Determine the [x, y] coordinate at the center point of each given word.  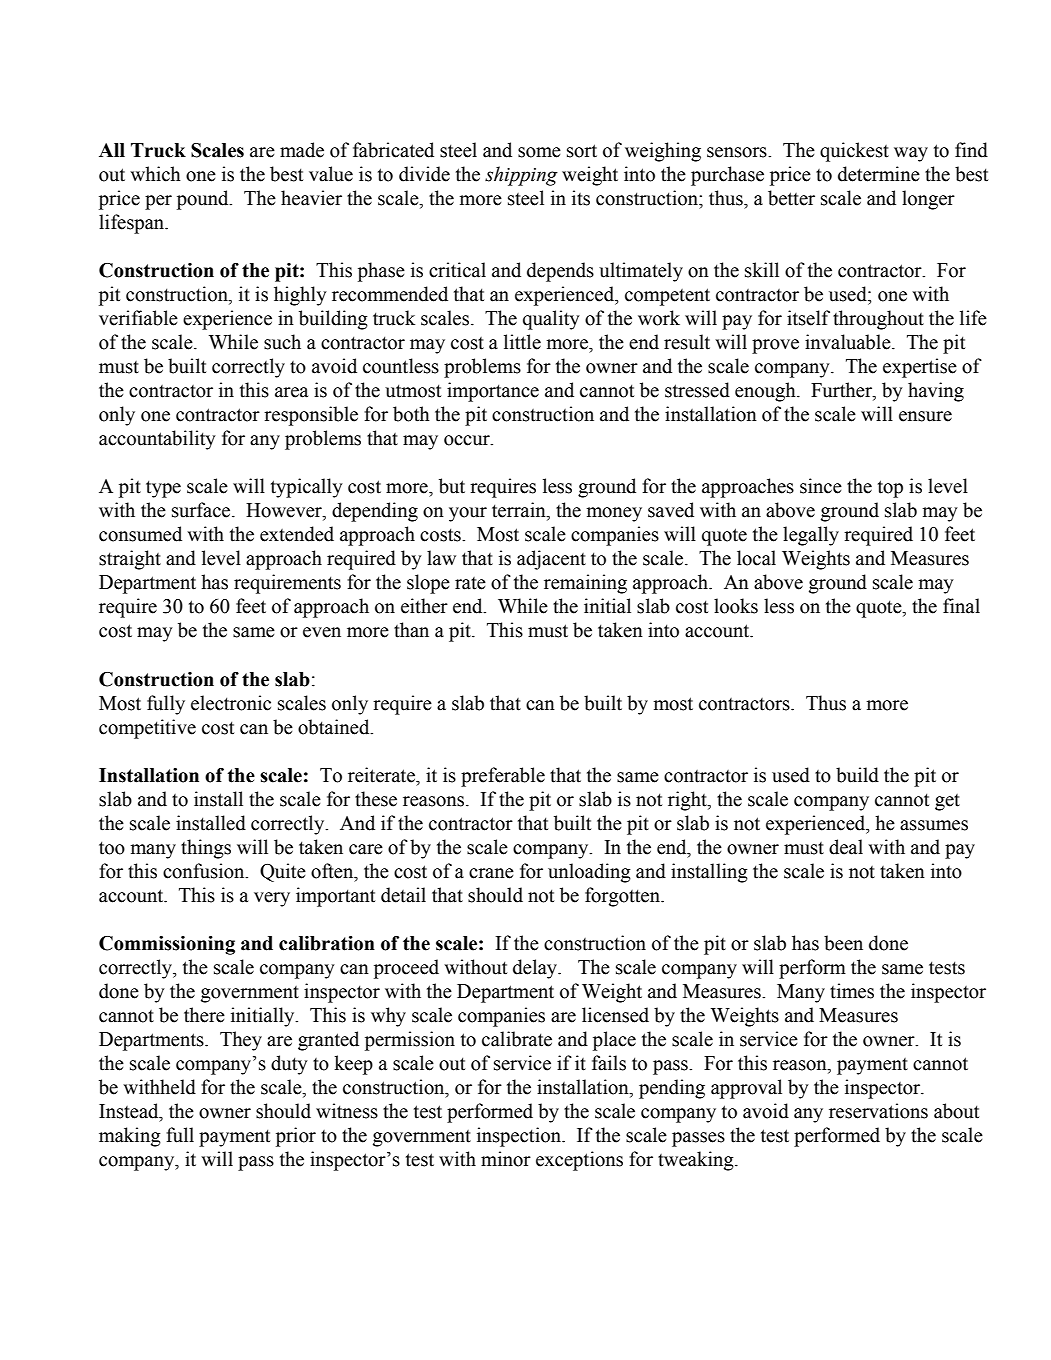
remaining [585, 584]
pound [204, 200]
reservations [878, 1111]
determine [879, 174]
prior [296, 1137]
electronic [231, 703]
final [961, 606]
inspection [520, 1137]
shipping [521, 176]
